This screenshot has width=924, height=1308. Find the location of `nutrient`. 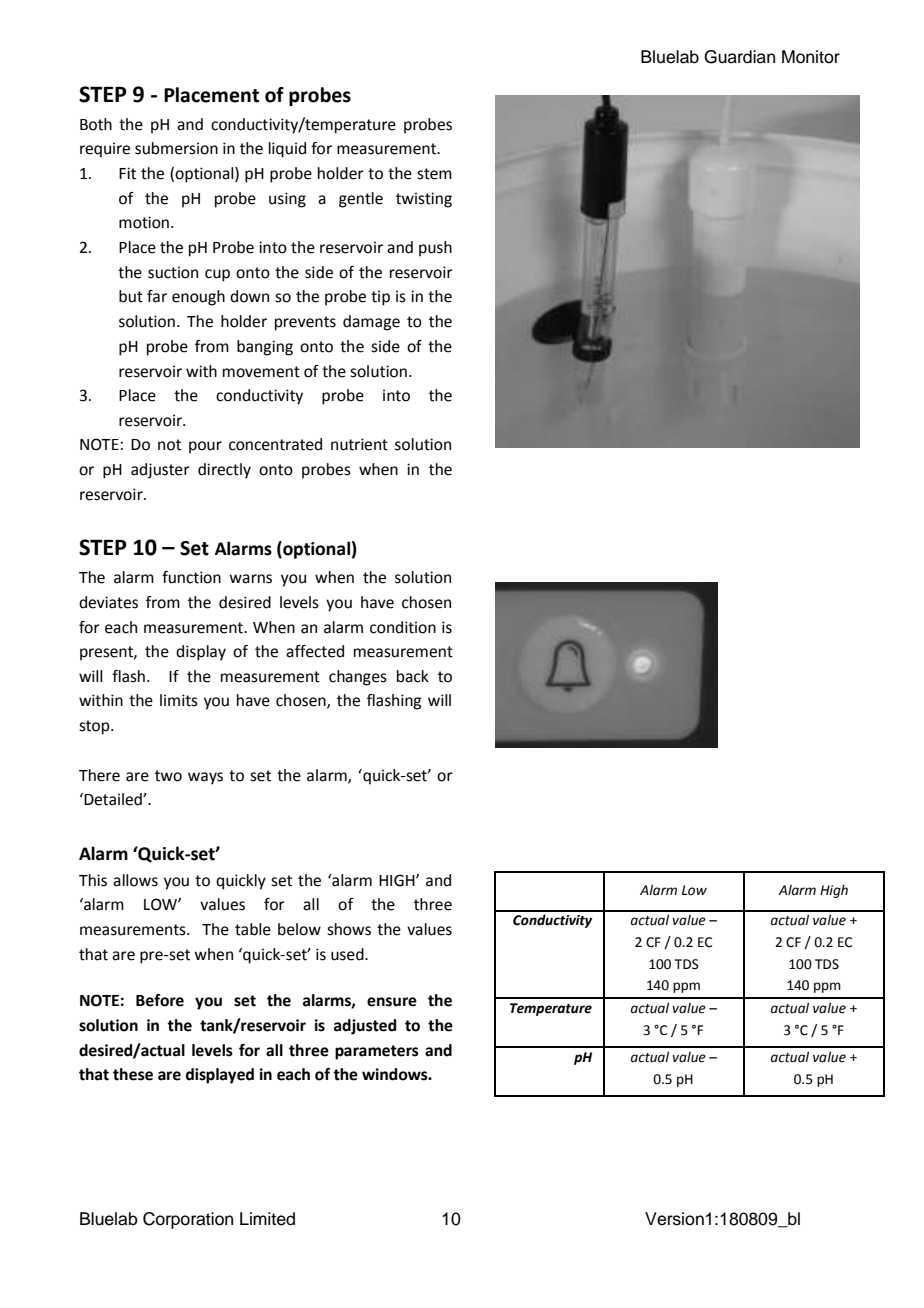

nutrient is located at coordinates (359, 444).
